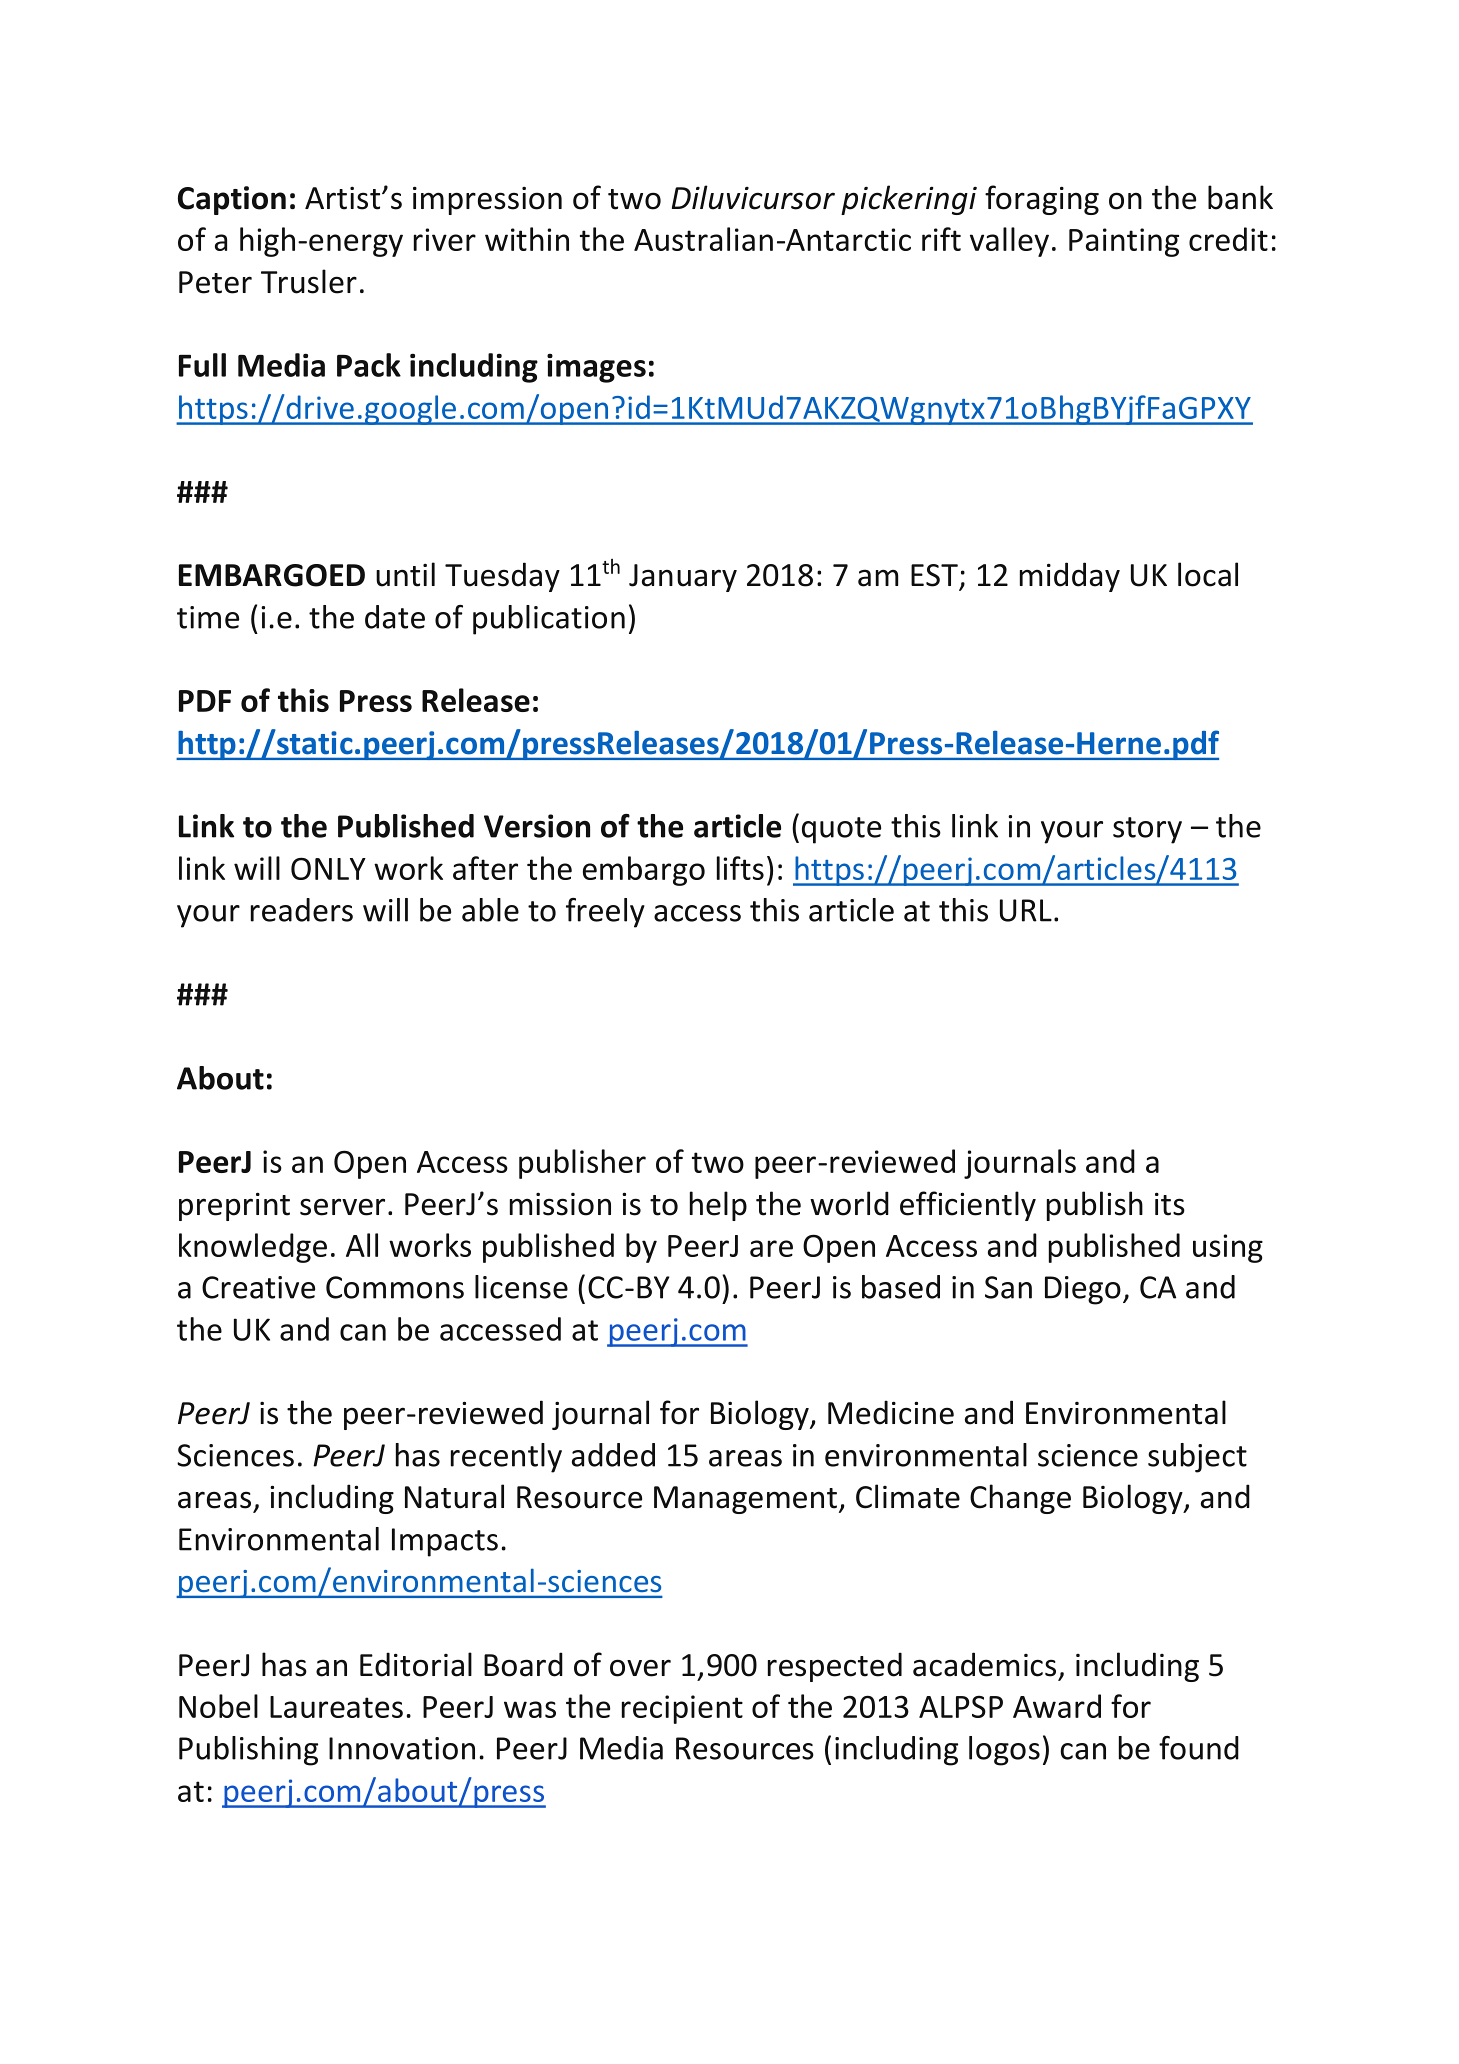  What do you see at coordinates (683, 578) in the screenshot?
I see `January` at bounding box center [683, 578].
